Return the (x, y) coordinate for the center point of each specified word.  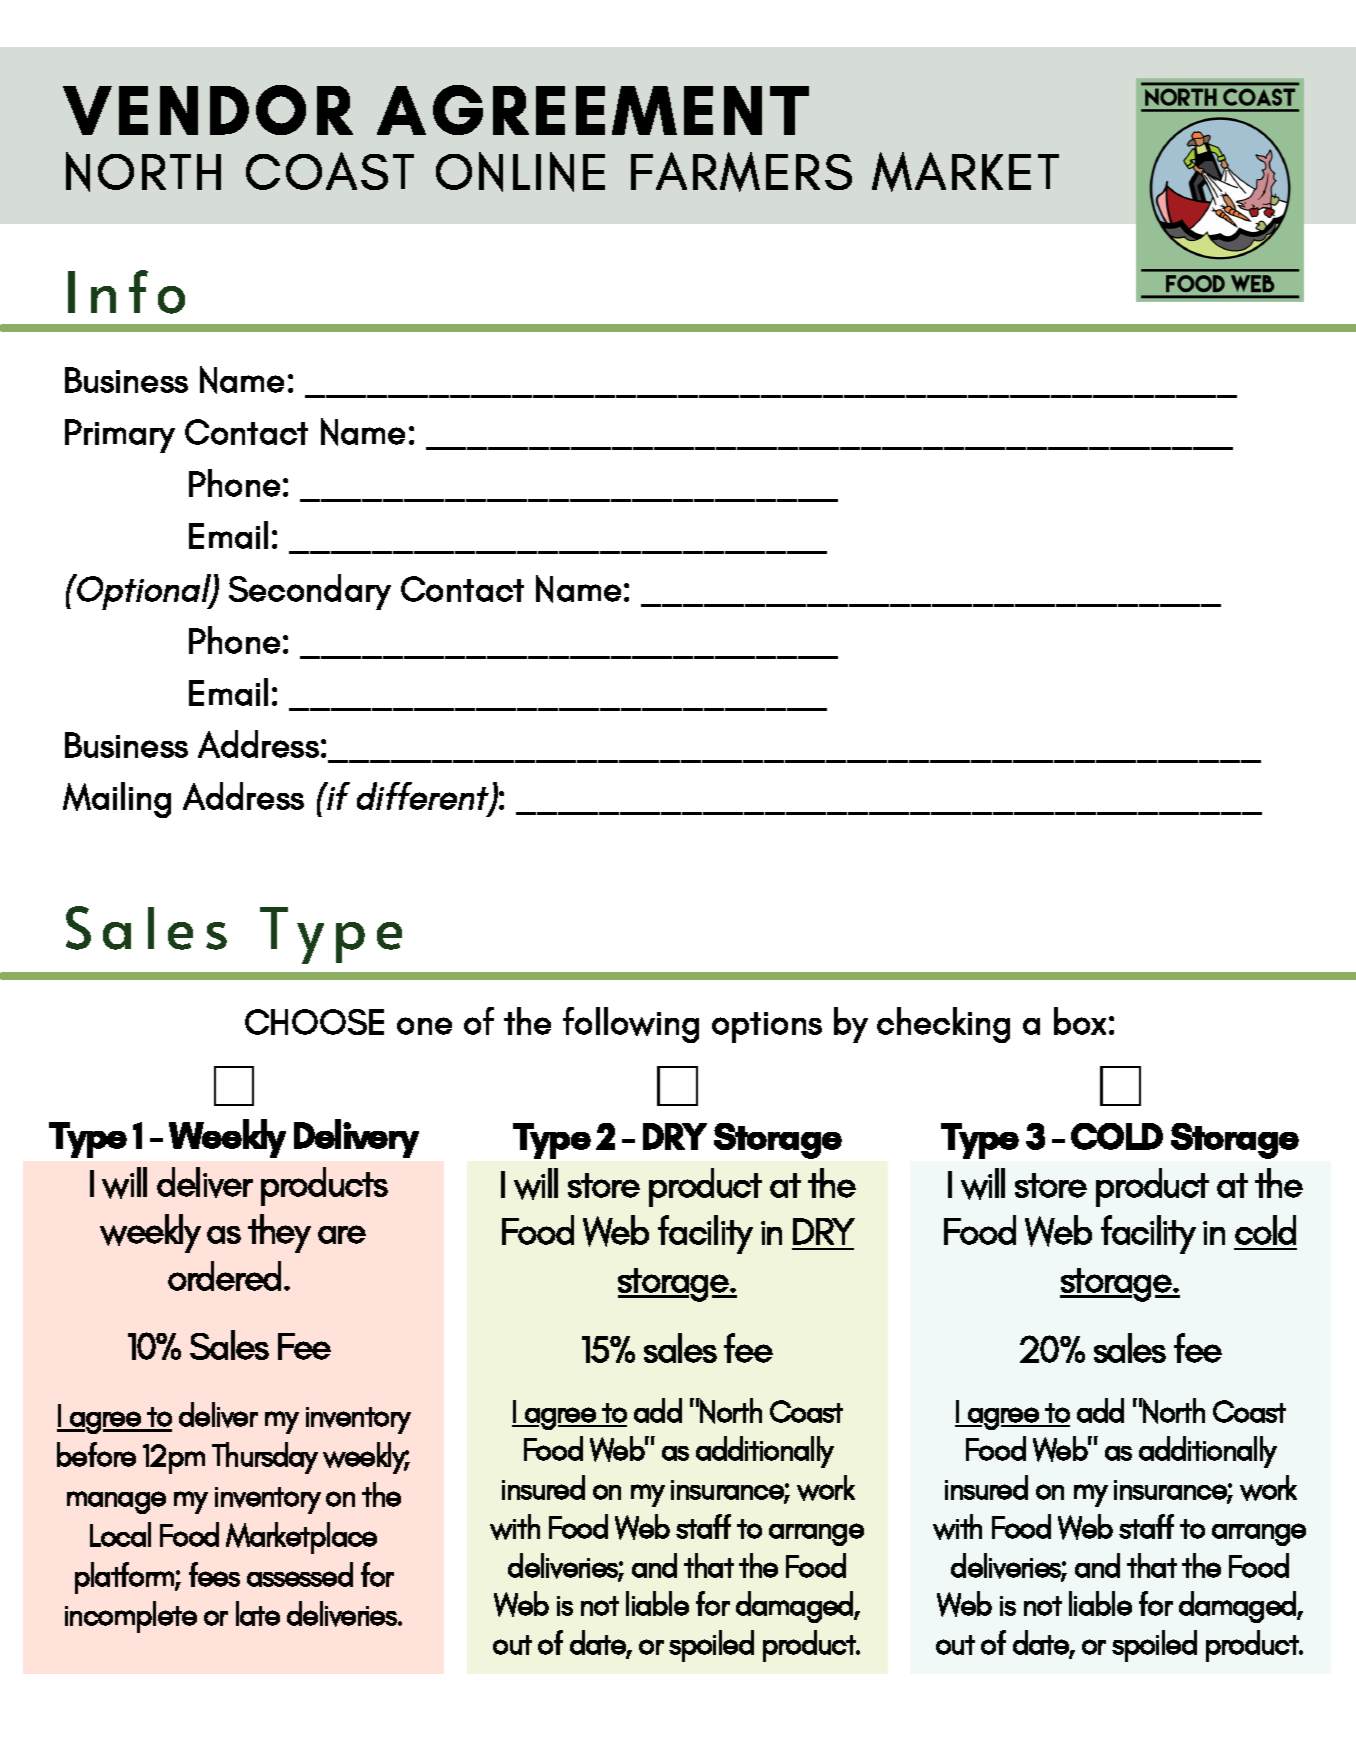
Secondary (310, 592)
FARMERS (741, 172)
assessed (300, 1574)
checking (943, 1025)
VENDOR (208, 110)
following (631, 1025)
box (1080, 1021)
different (424, 797)
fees (214, 1574)
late (258, 1613)
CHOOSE (314, 1022)
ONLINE (520, 172)
